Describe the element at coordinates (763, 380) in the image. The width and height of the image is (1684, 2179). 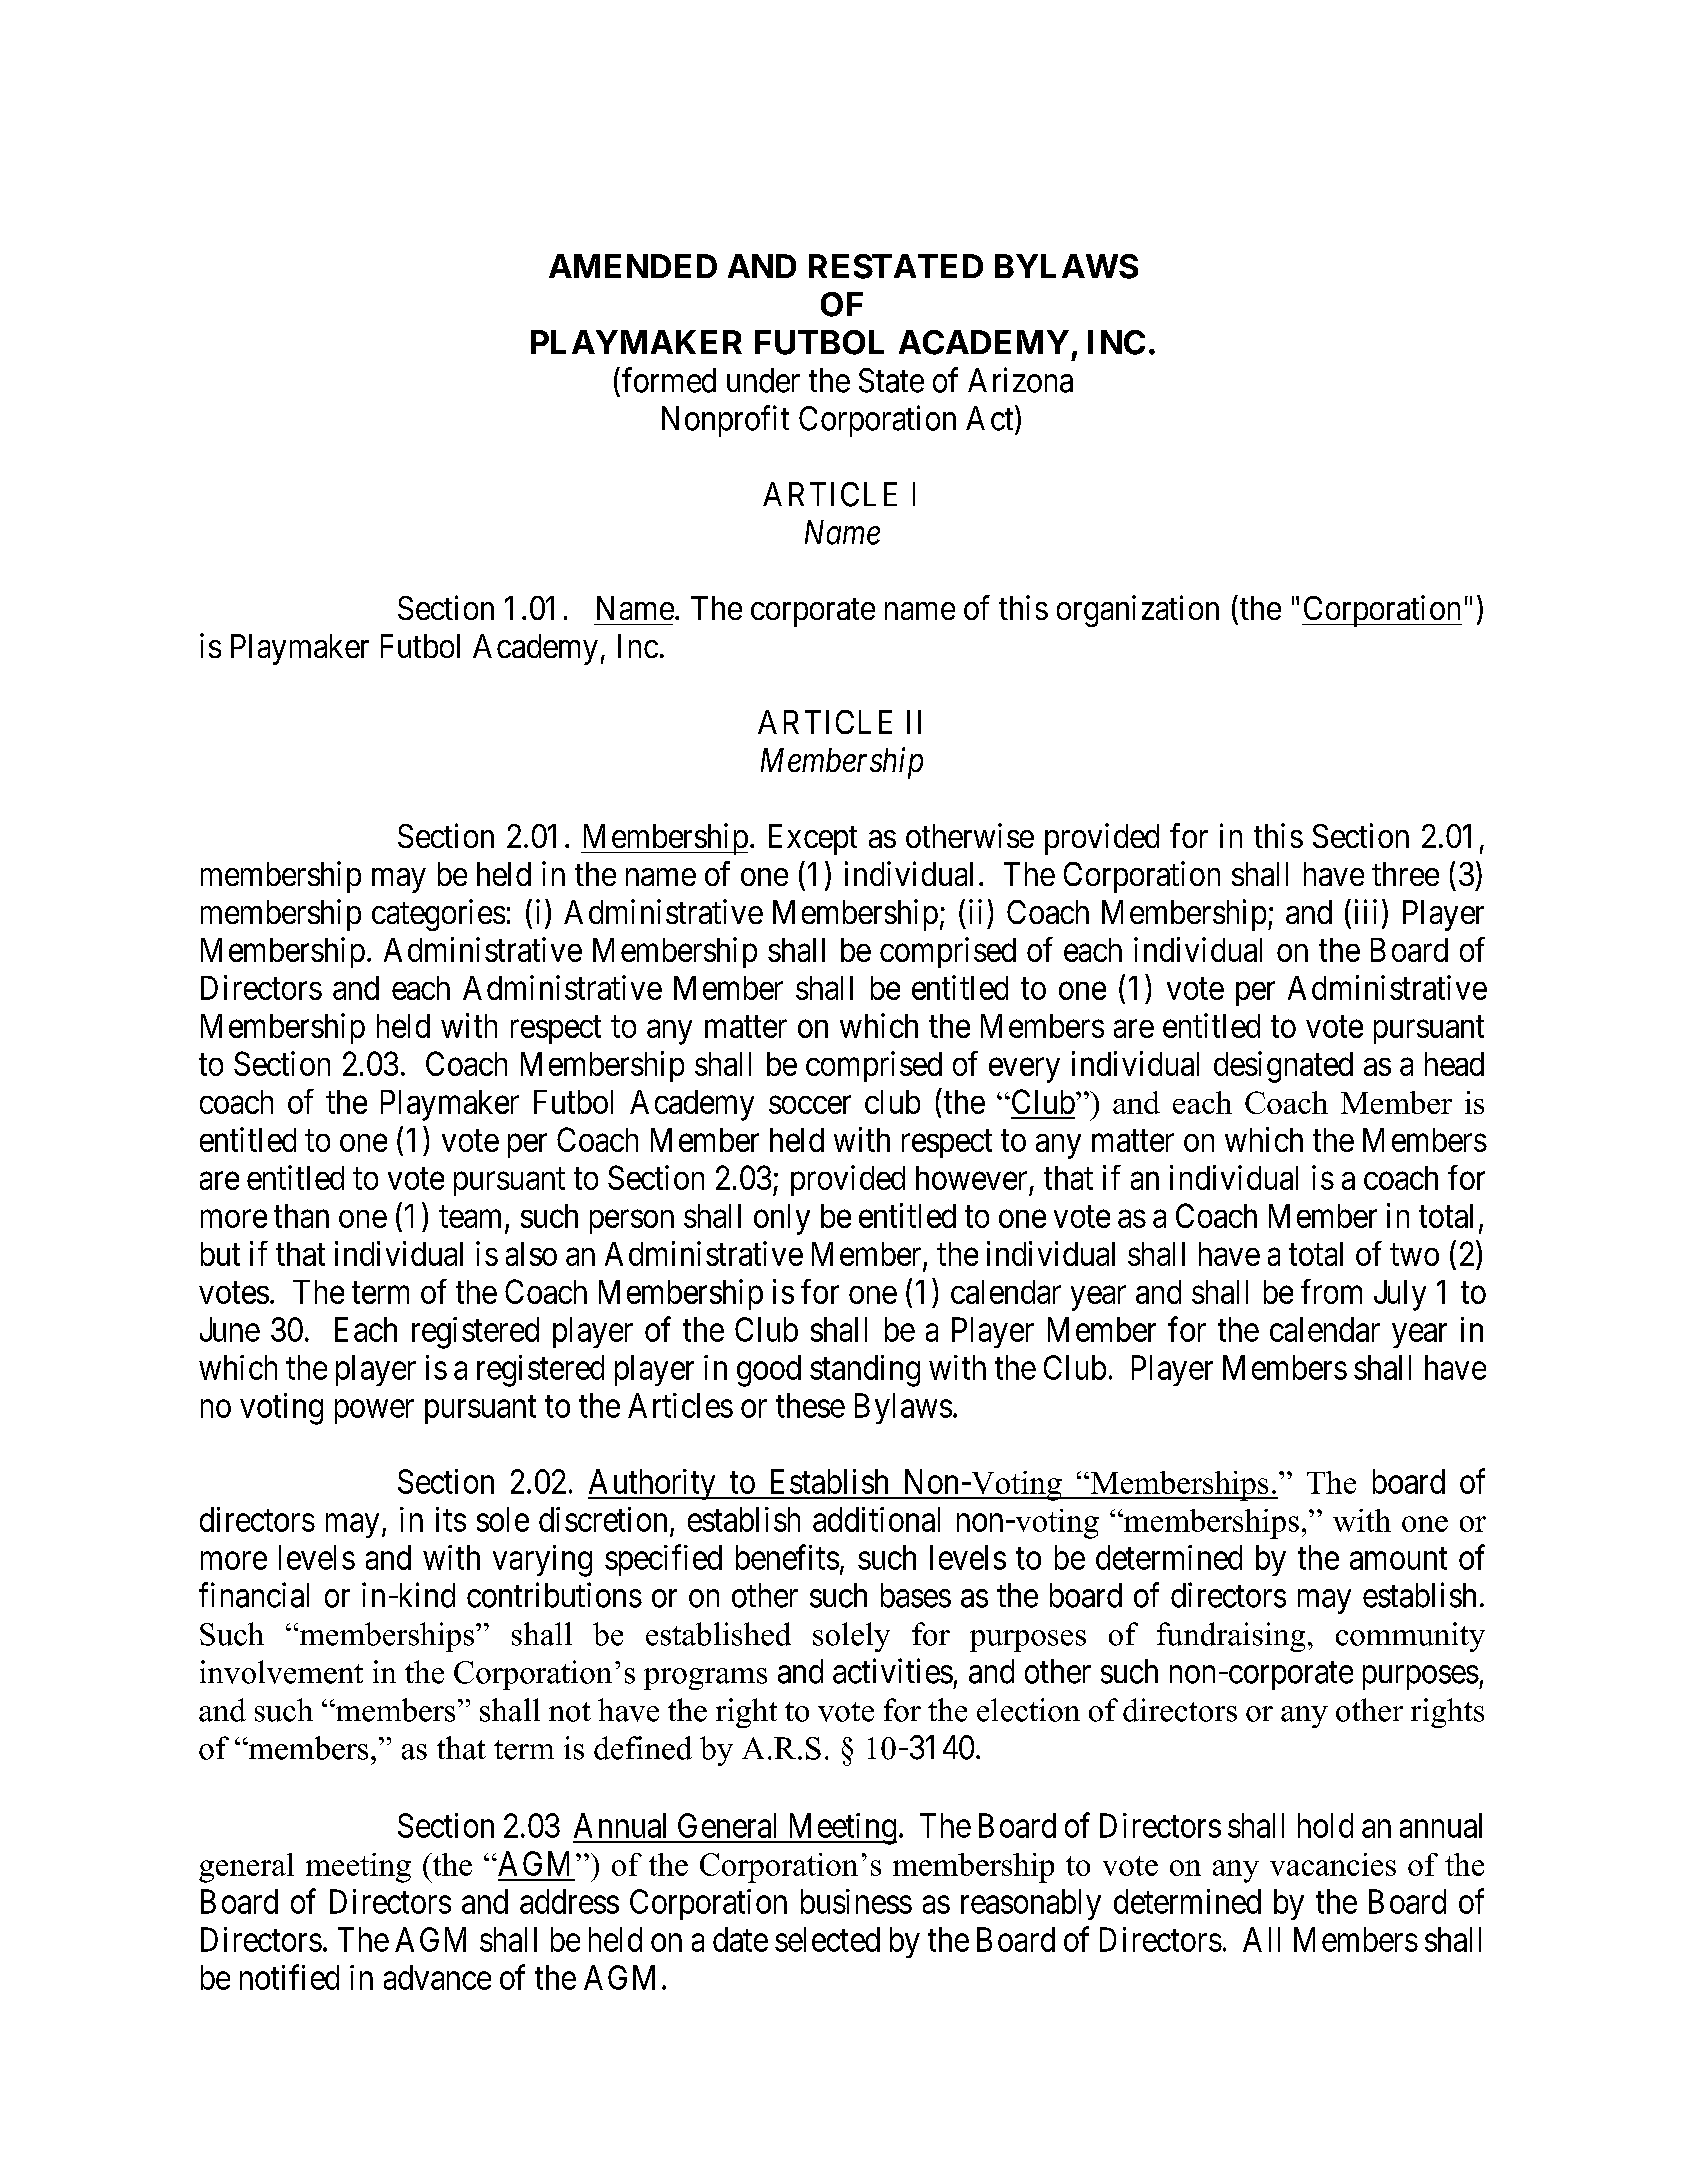
I see `under` at that location.
